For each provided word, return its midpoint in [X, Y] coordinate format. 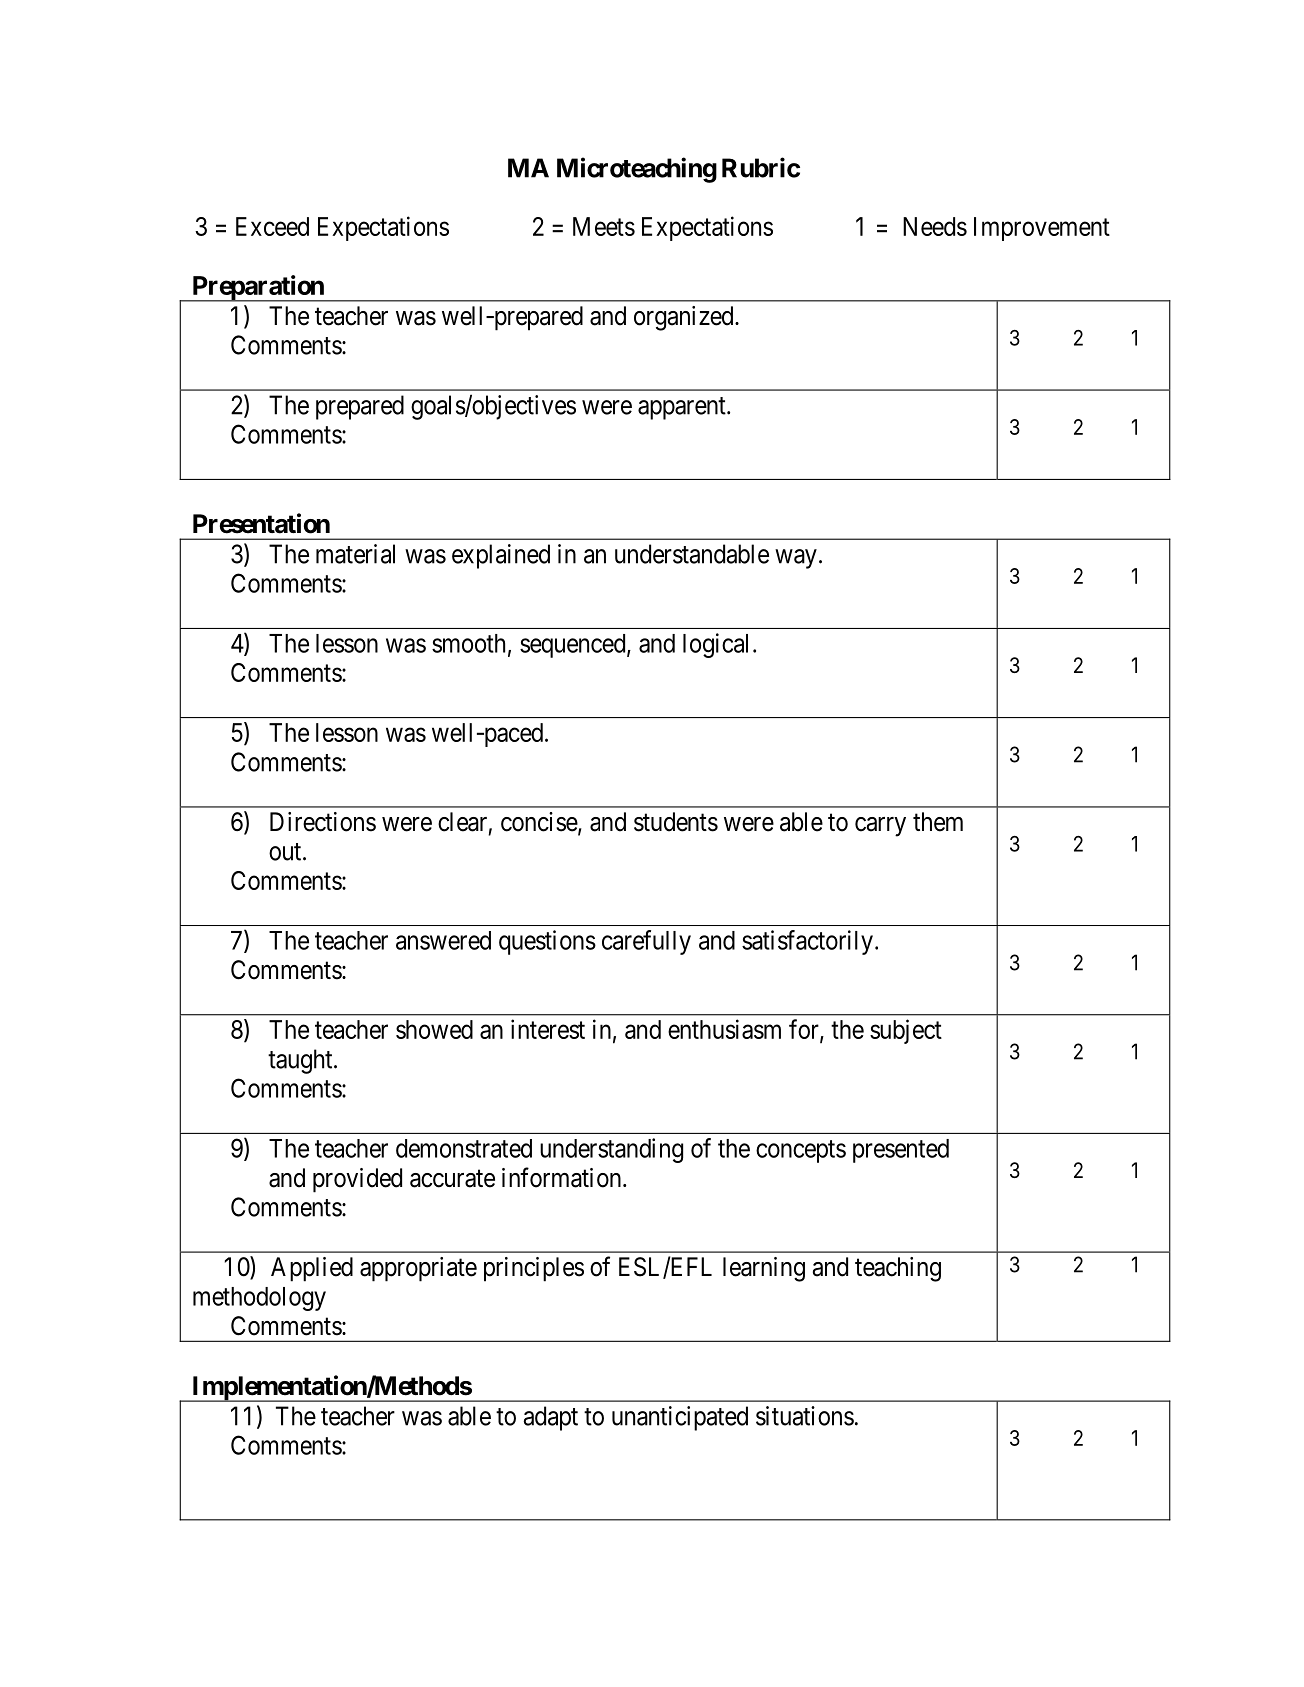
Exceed [272, 226]
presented [901, 1151]
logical [715, 645]
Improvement [1042, 229]
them [938, 822]
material [355, 554]
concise [540, 823]
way [796, 559]
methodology [259, 1299]
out [286, 852]
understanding [611, 1150]
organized [685, 318]
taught [301, 1061]
